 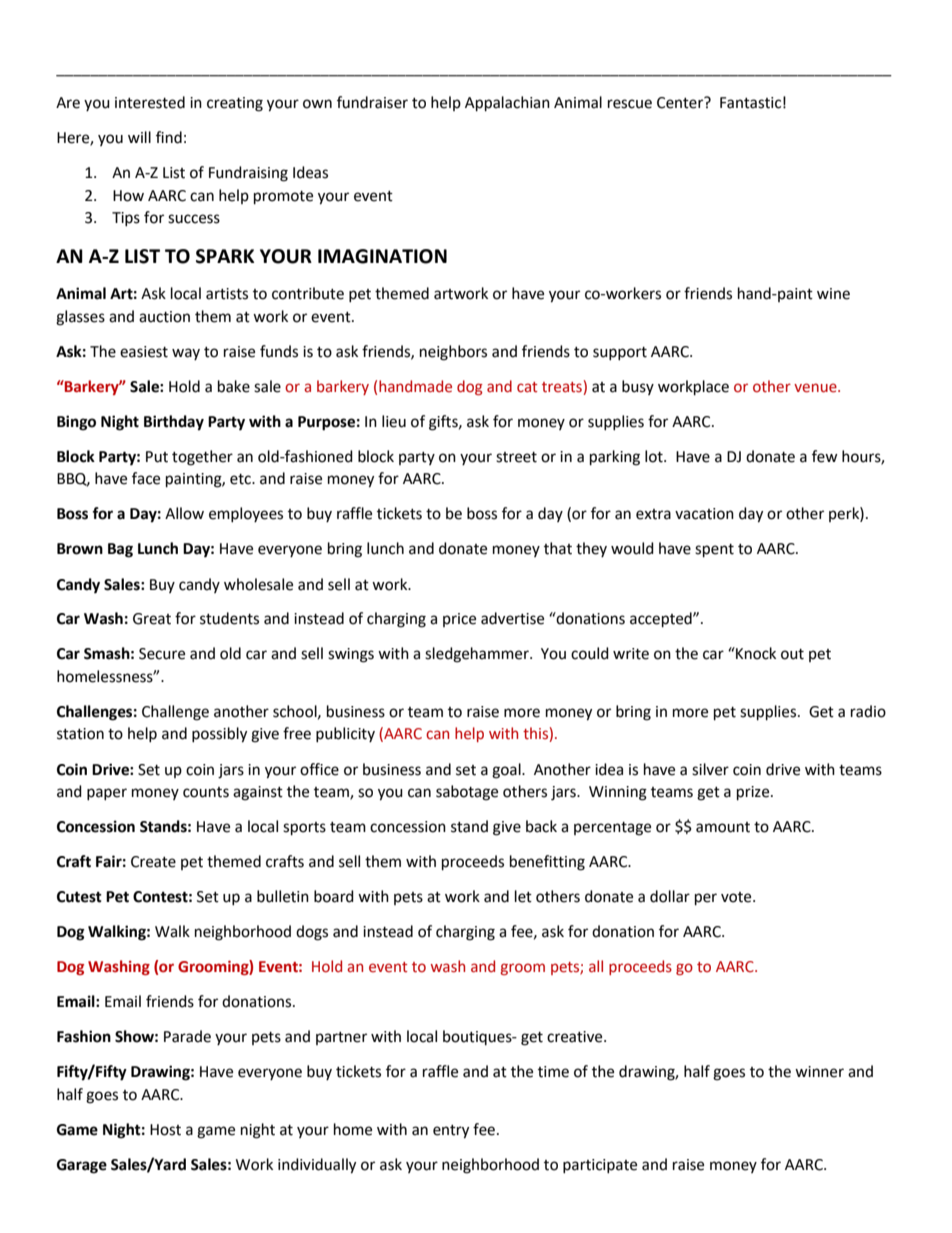 I want to click on find, so click(x=169, y=137).
